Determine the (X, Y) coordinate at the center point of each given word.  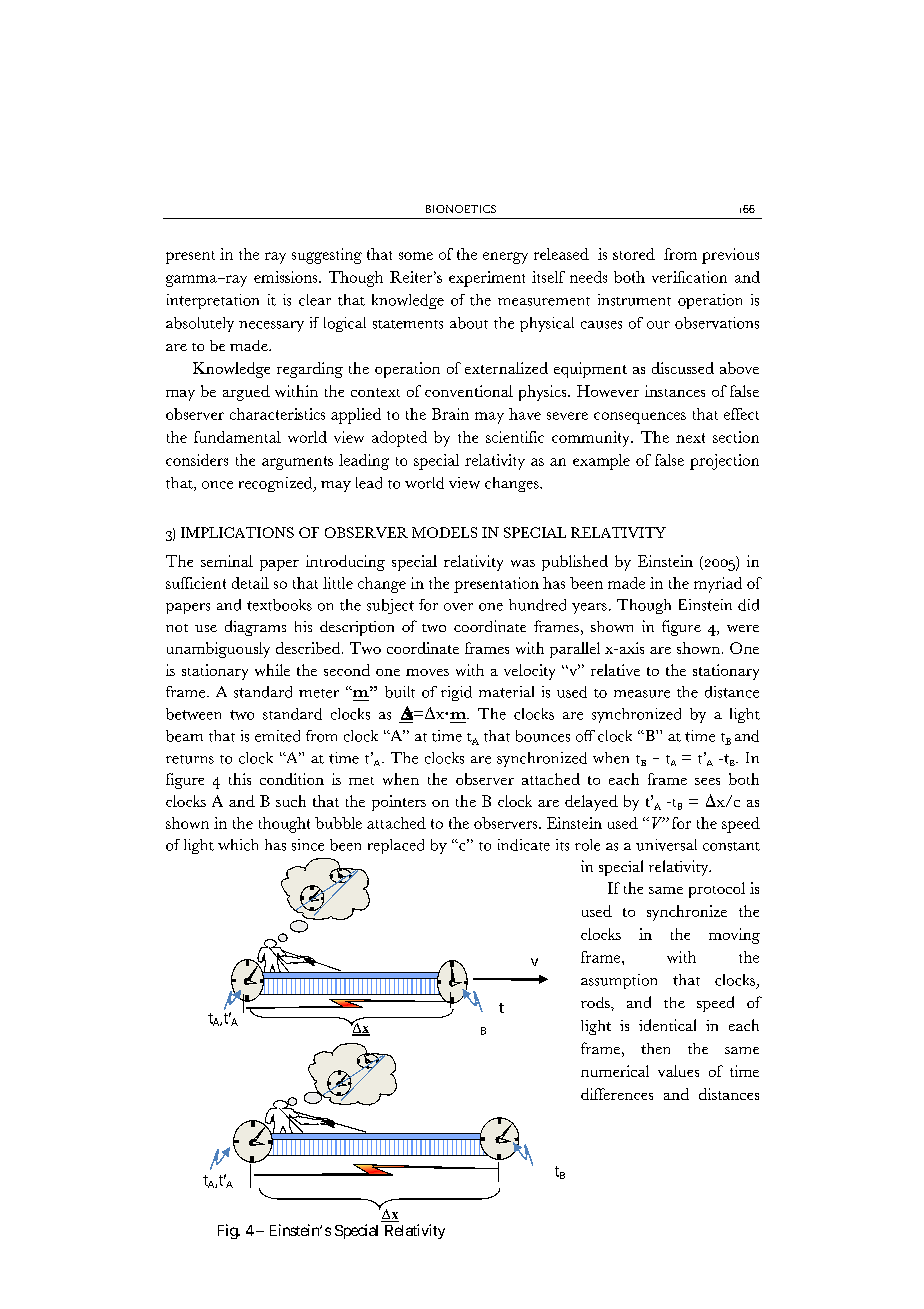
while (272, 670)
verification (689, 277)
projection (724, 462)
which (238, 845)
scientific (515, 437)
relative (615, 670)
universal (666, 845)
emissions (287, 277)
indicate (524, 845)
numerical (615, 1071)
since (308, 845)
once (217, 485)
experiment (487, 279)
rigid (456, 693)
